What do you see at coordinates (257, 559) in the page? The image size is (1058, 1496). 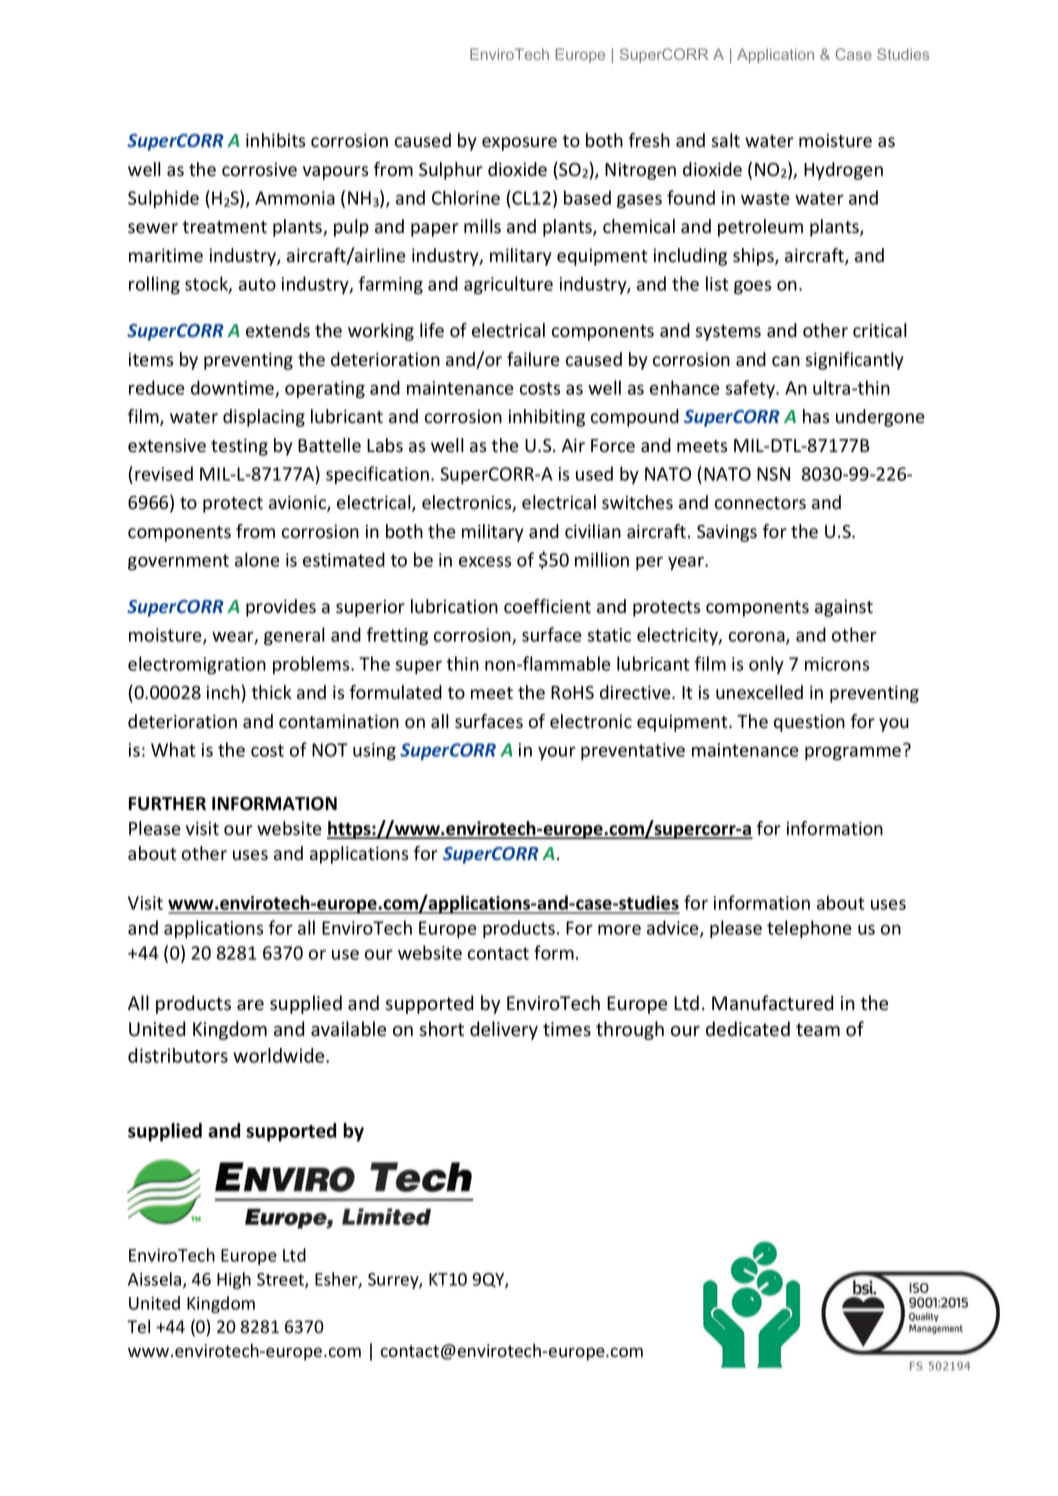 I see `alone` at bounding box center [257, 559].
